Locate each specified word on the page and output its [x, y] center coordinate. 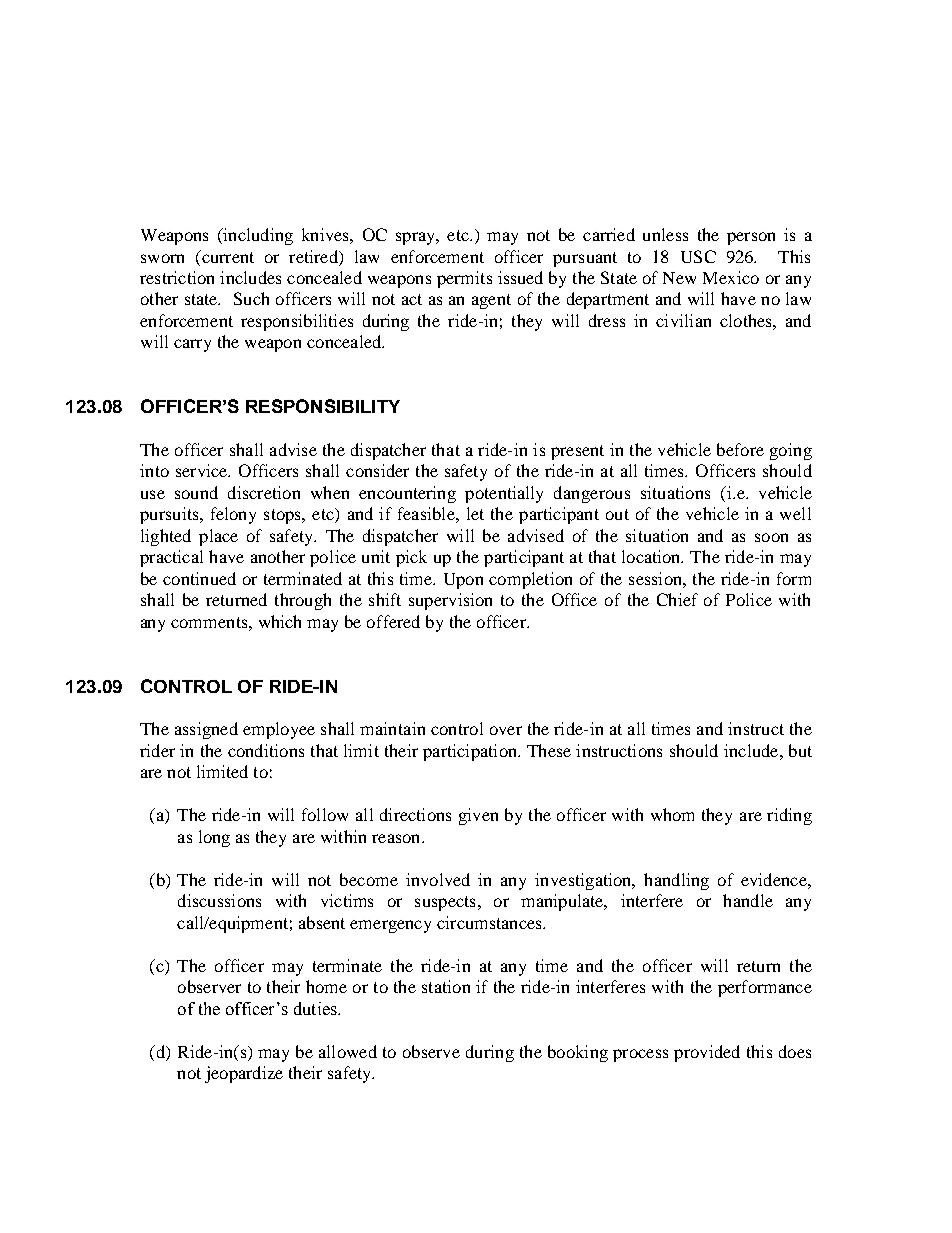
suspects [445, 903]
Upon [463, 581]
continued [199, 578]
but [800, 750]
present [577, 452]
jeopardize [244, 1074]
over [506, 730]
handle [748, 900]
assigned [206, 730]
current [227, 256]
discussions [219, 900]
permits [464, 279]
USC [698, 256]
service [203, 470]
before [740, 449]
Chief [677, 599]
